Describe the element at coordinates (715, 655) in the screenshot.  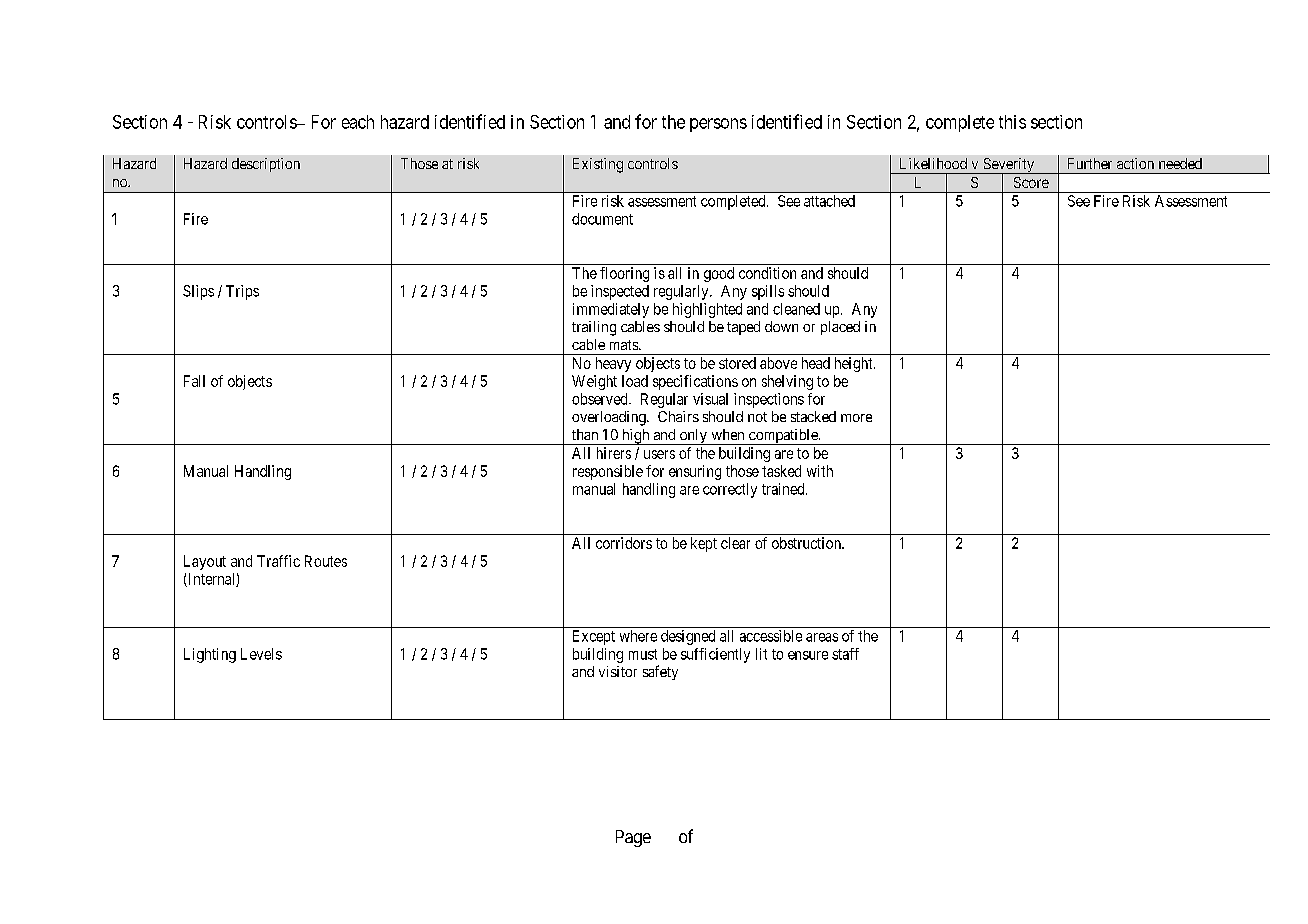
I see `sufficiently` at that location.
